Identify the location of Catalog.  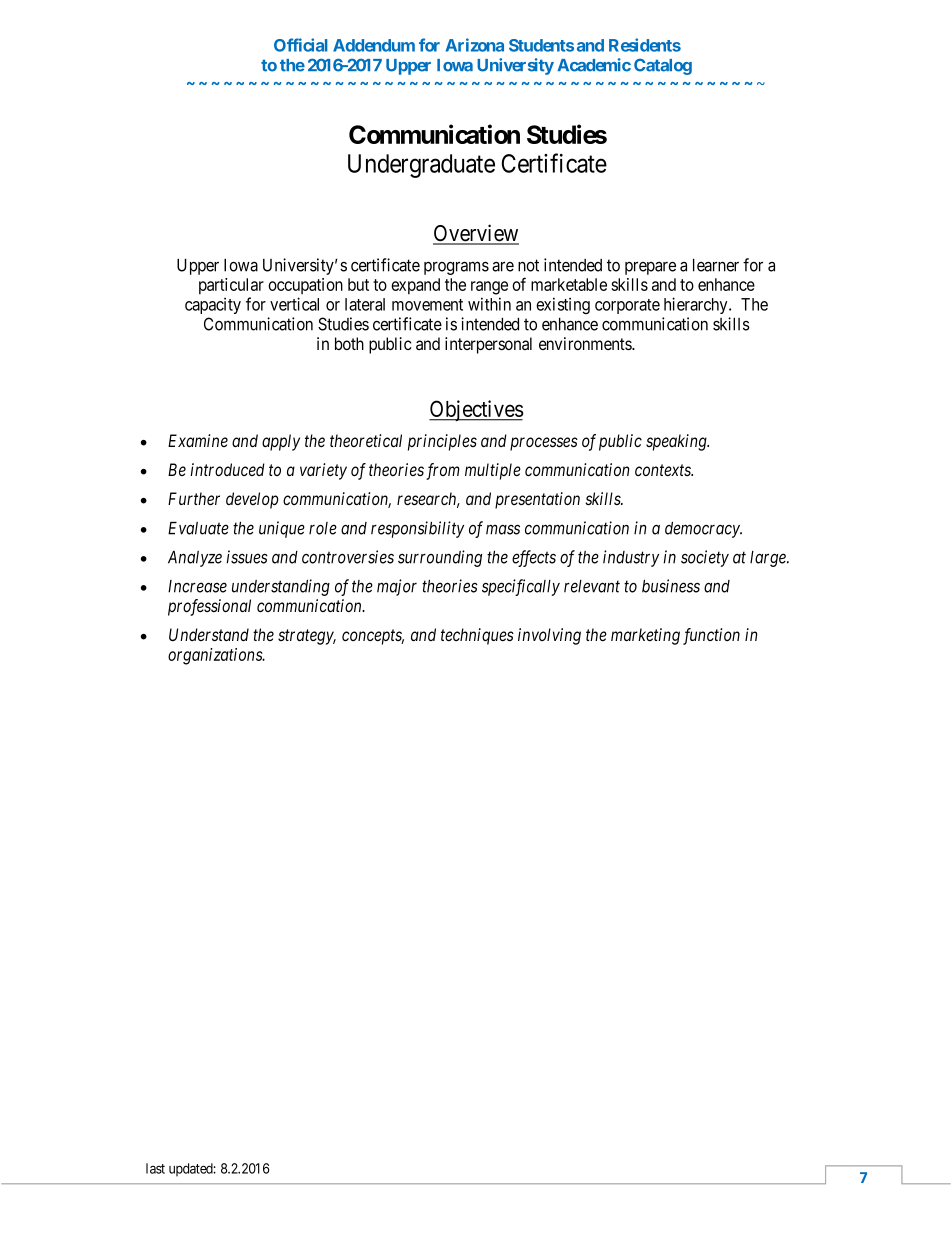
(663, 66).
